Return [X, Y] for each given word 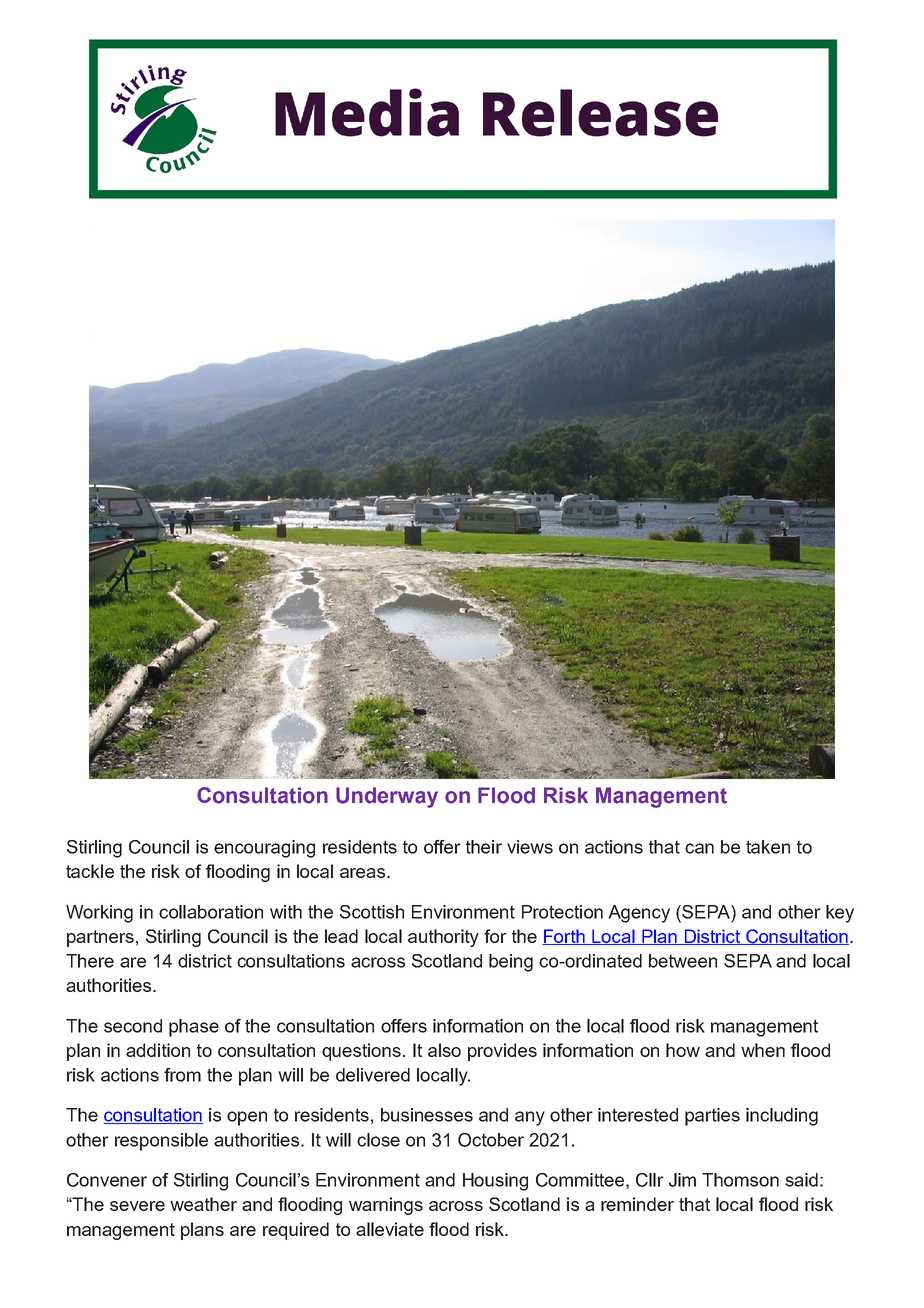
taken [768, 847]
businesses [427, 1115]
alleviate [390, 1229]
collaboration [211, 912]
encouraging [264, 849]
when [763, 1050]
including [782, 1117]
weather [203, 1204]
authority [443, 938]
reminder [637, 1204]
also [444, 1050]
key [840, 914]
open [247, 1118]
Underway [387, 797]
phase [194, 1028]
